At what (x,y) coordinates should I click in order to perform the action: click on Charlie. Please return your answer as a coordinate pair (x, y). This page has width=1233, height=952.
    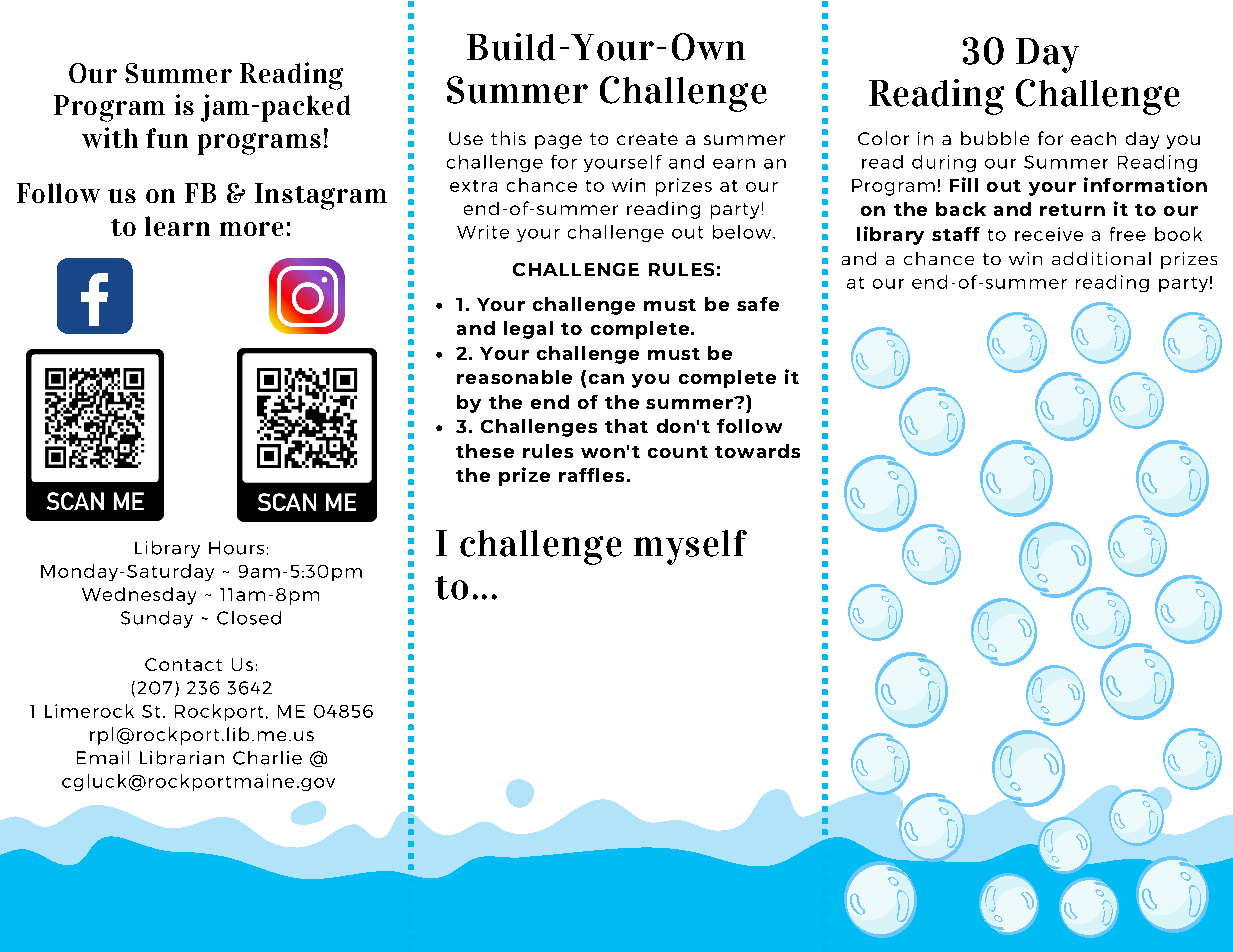
    Looking at the image, I should click on (267, 758).
